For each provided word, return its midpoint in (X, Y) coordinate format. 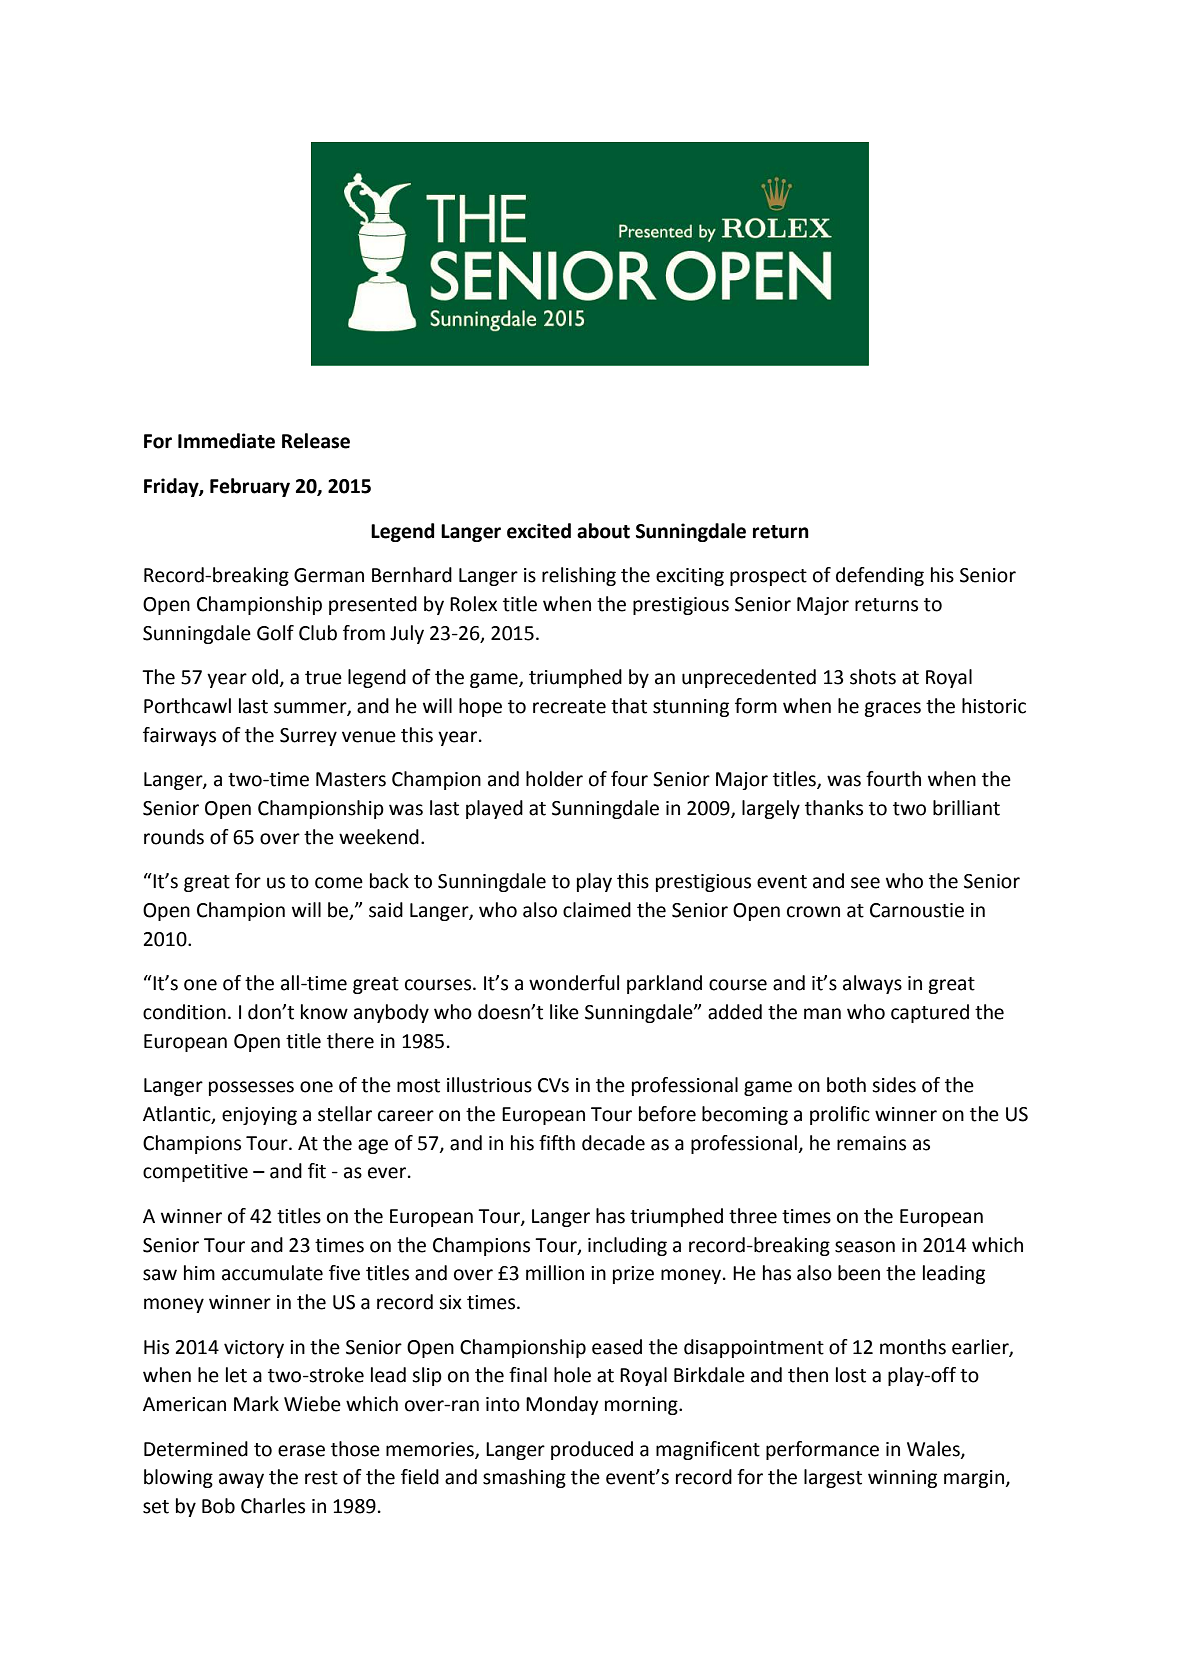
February (250, 487)
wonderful (574, 983)
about (603, 531)
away (241, 1480)
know (324, 1012)
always (872, 984)
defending (880, 576)
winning (902, 1479)
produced (592, 1450)
